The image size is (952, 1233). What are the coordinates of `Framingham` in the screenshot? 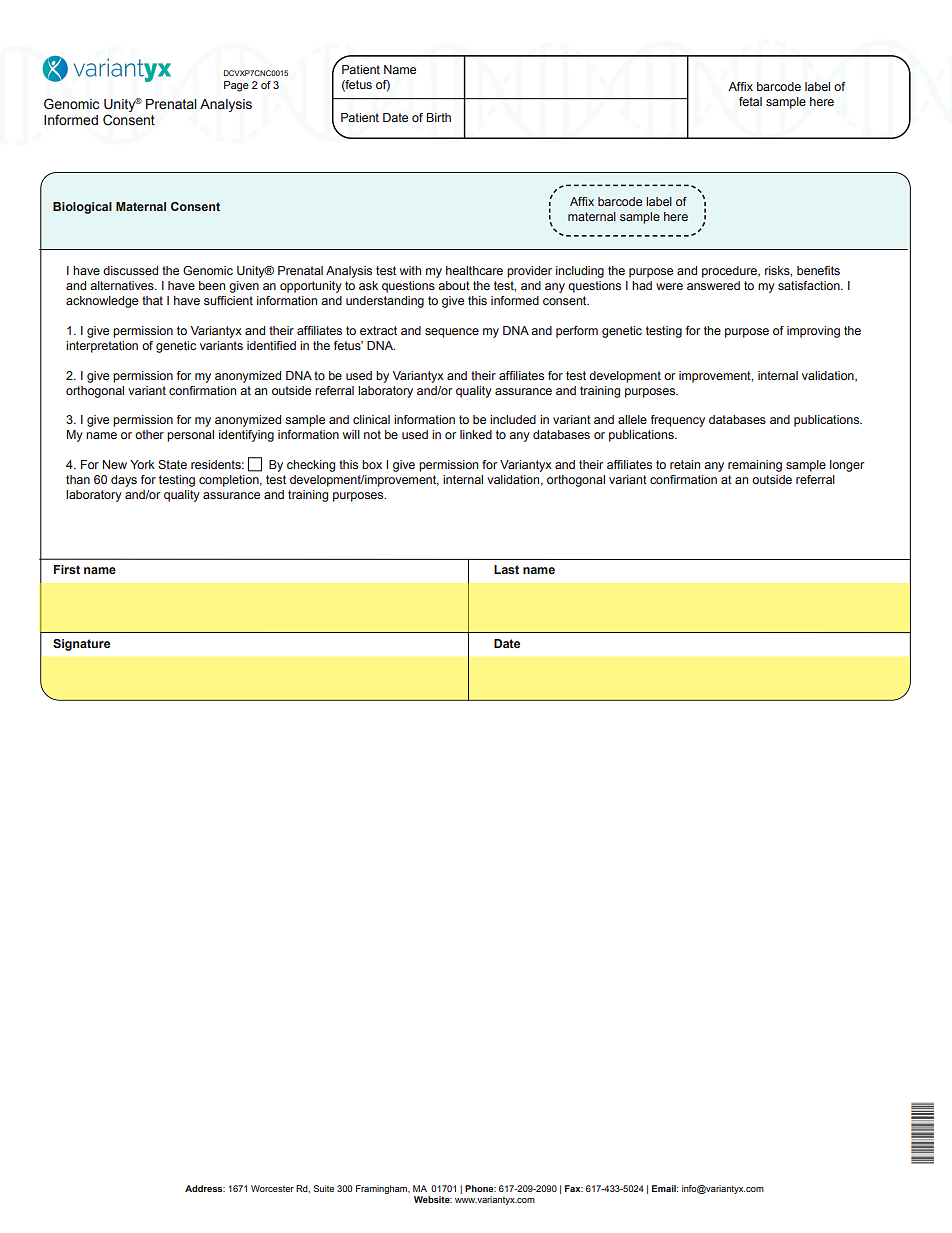 It's located at (383, 1189).
